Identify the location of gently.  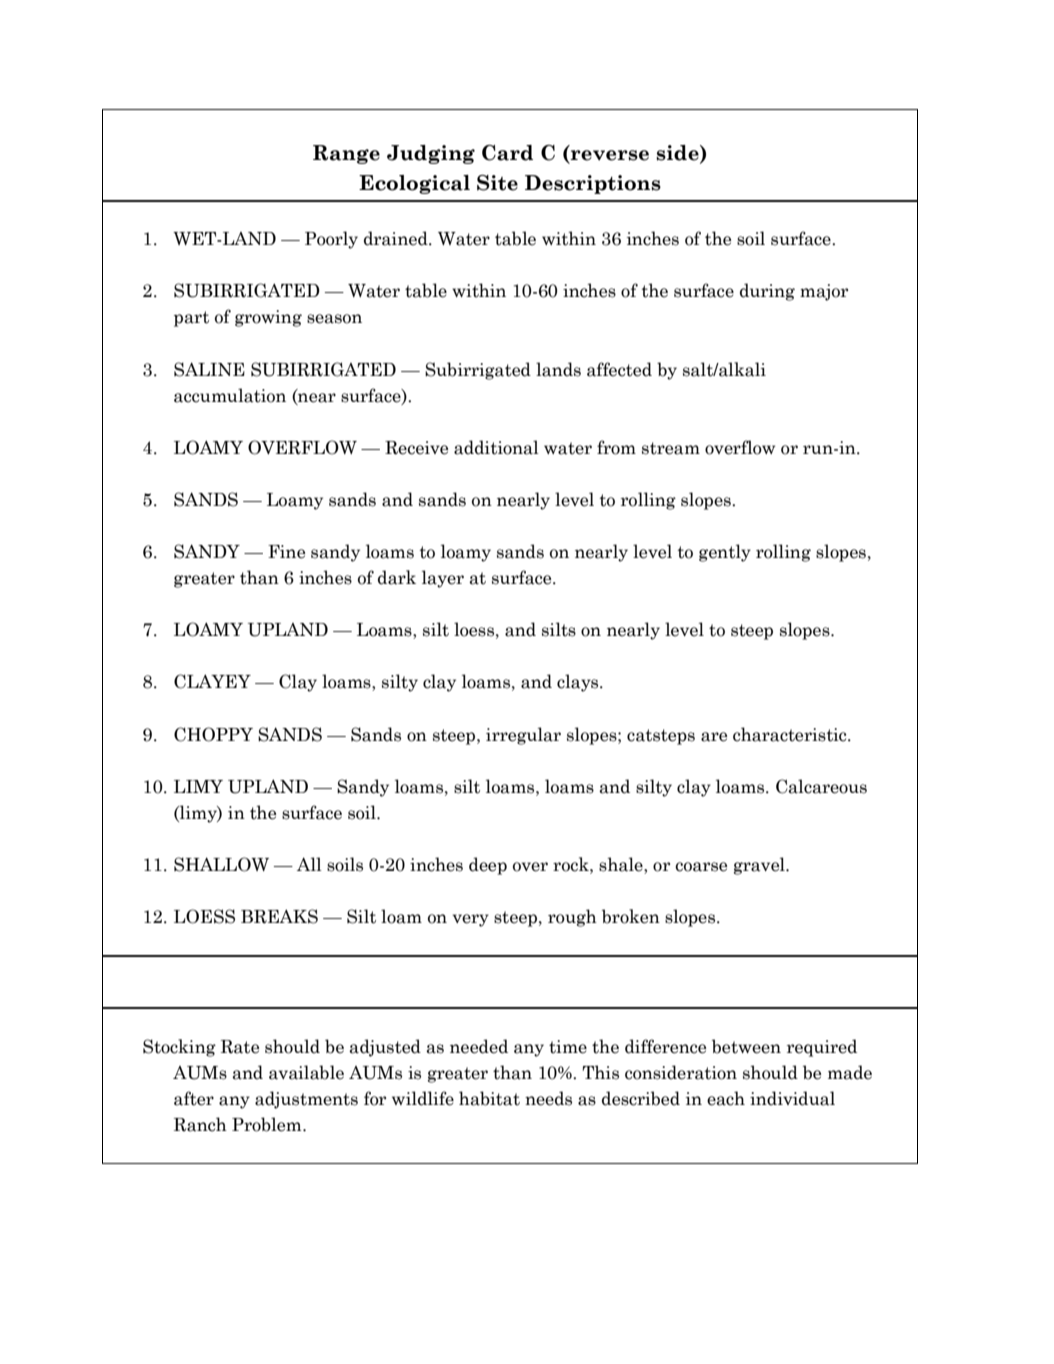
(725, 553).
